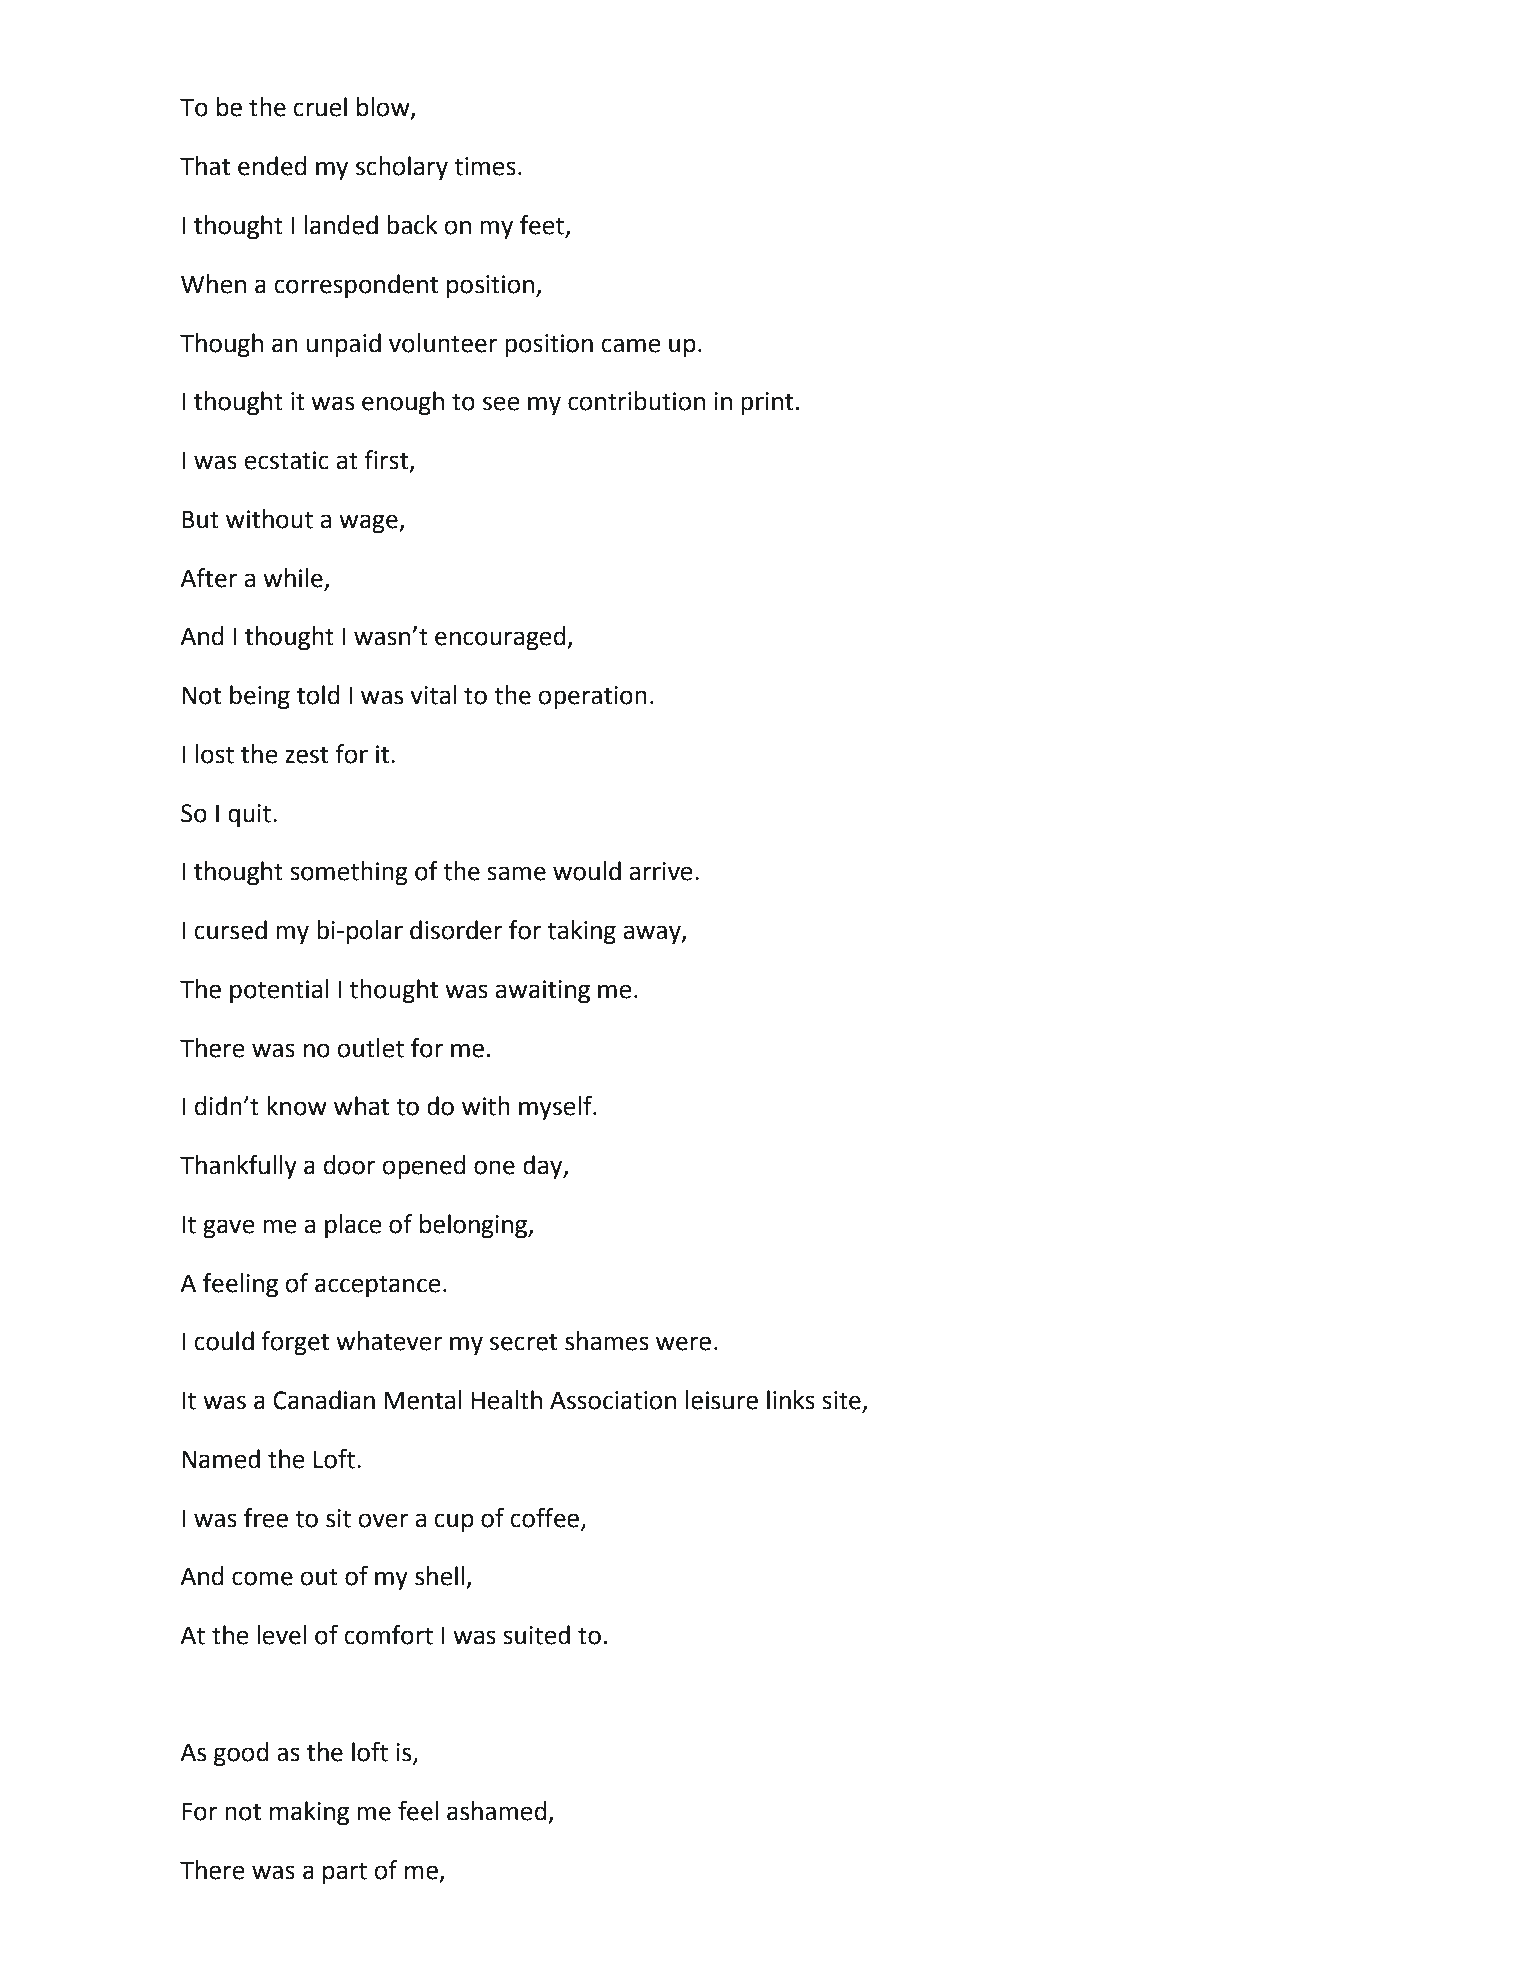 The width and height of the page is (1534, 1986). Describe the element at coordinates (272, 166) in the page. I see `ended` at that location.
